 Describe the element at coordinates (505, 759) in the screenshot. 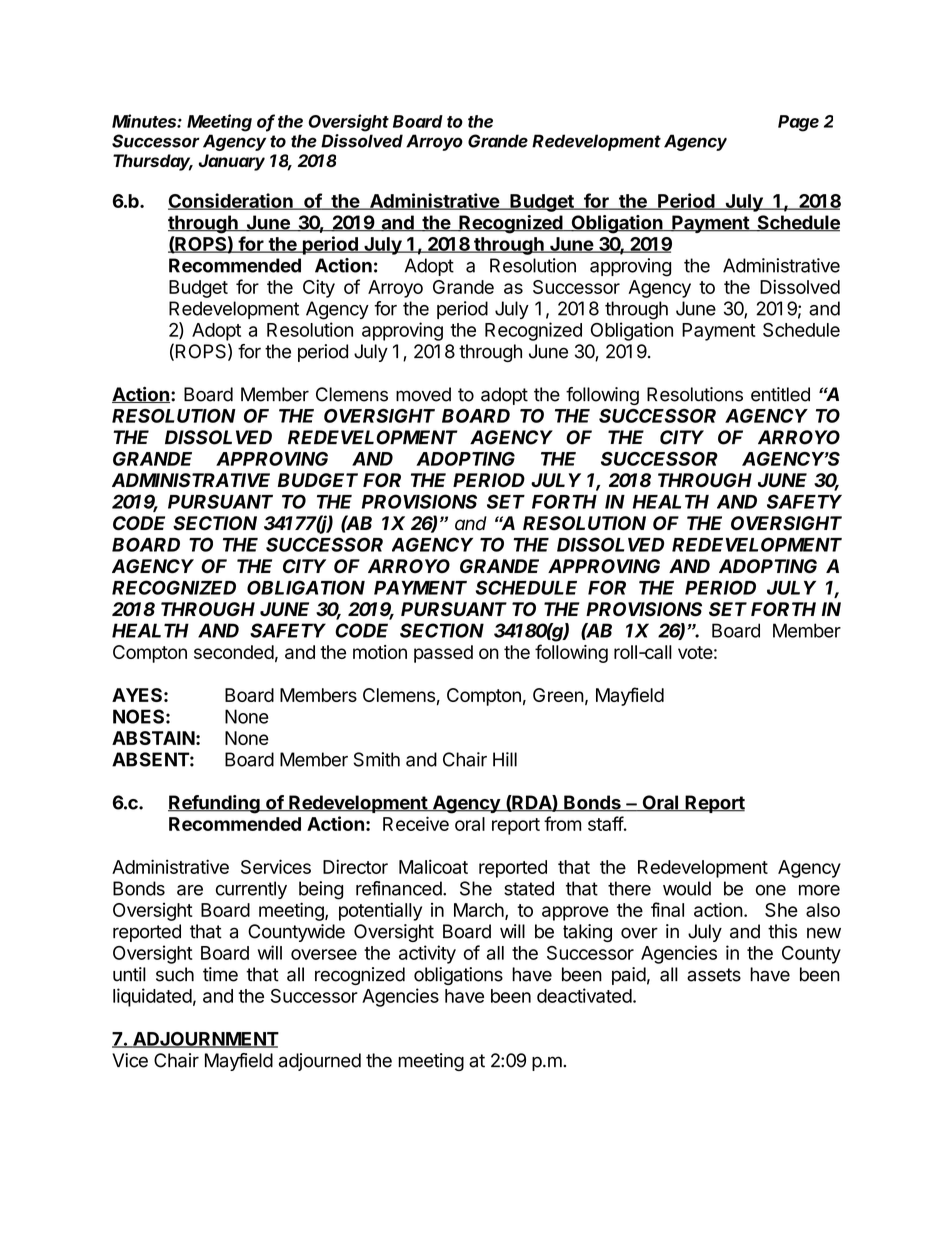

I see `Hill` at that location.
